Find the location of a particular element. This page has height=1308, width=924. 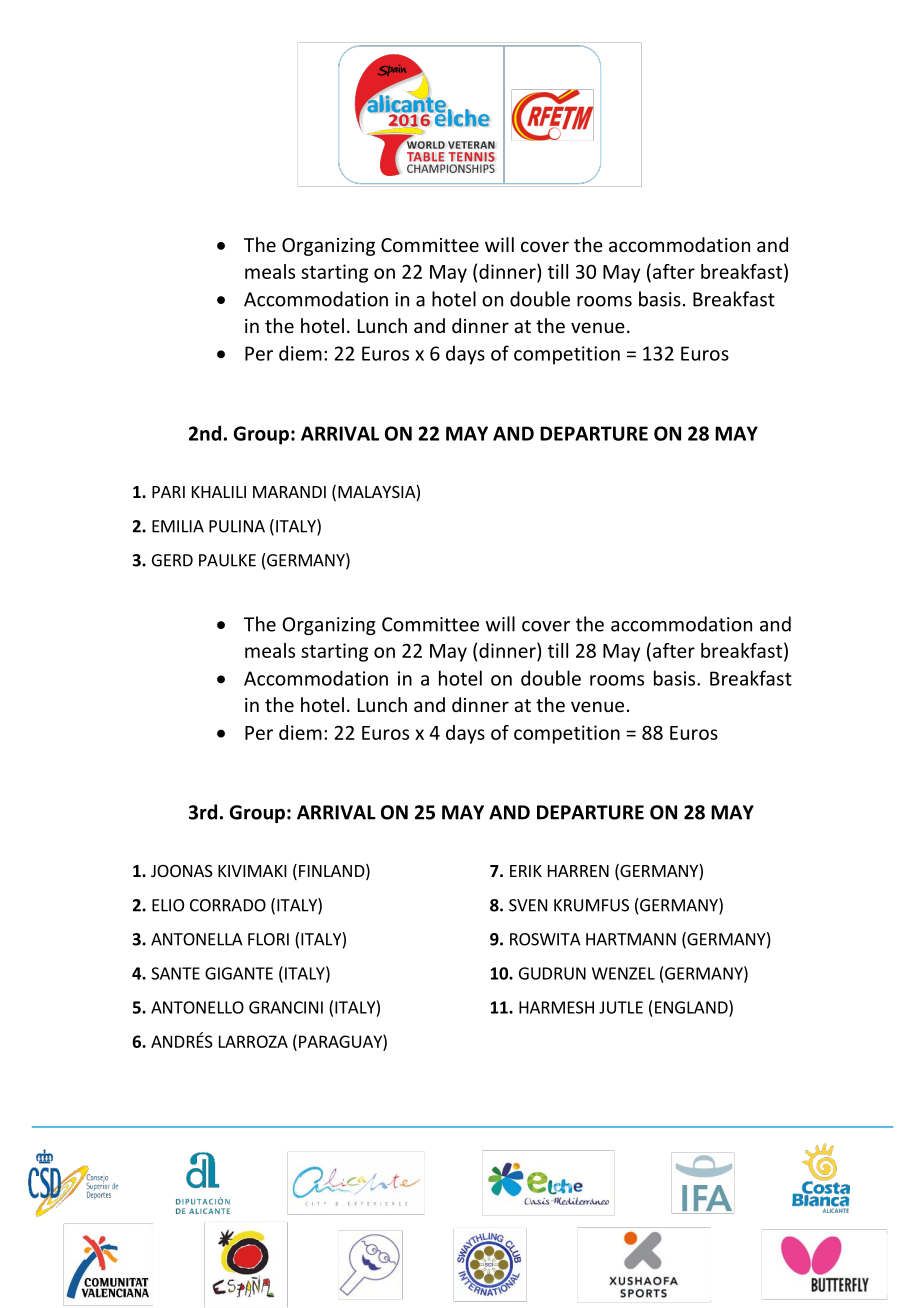

ERIK is located at coordinates (526, 871).
